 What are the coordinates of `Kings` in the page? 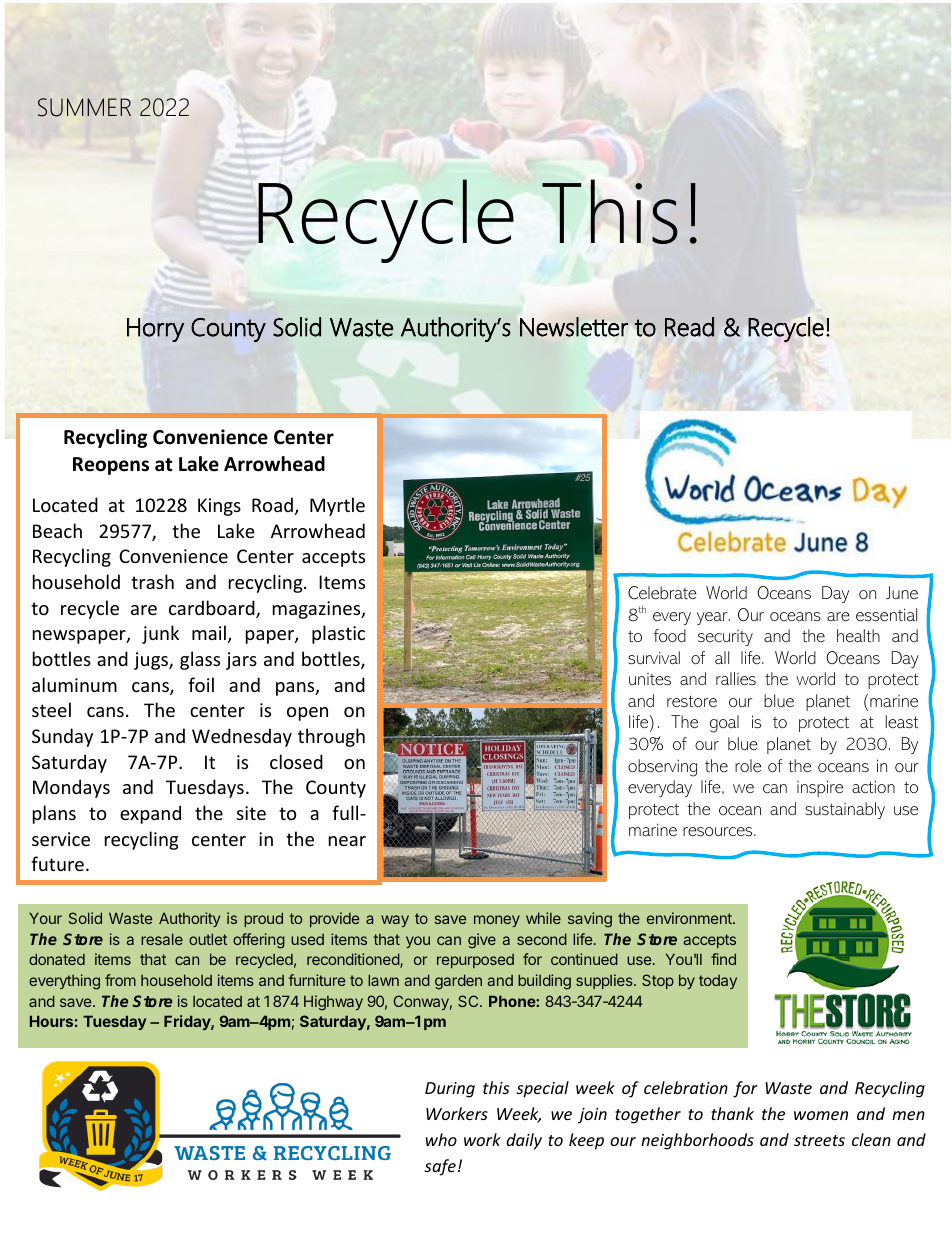 It's located at (219, 507).
